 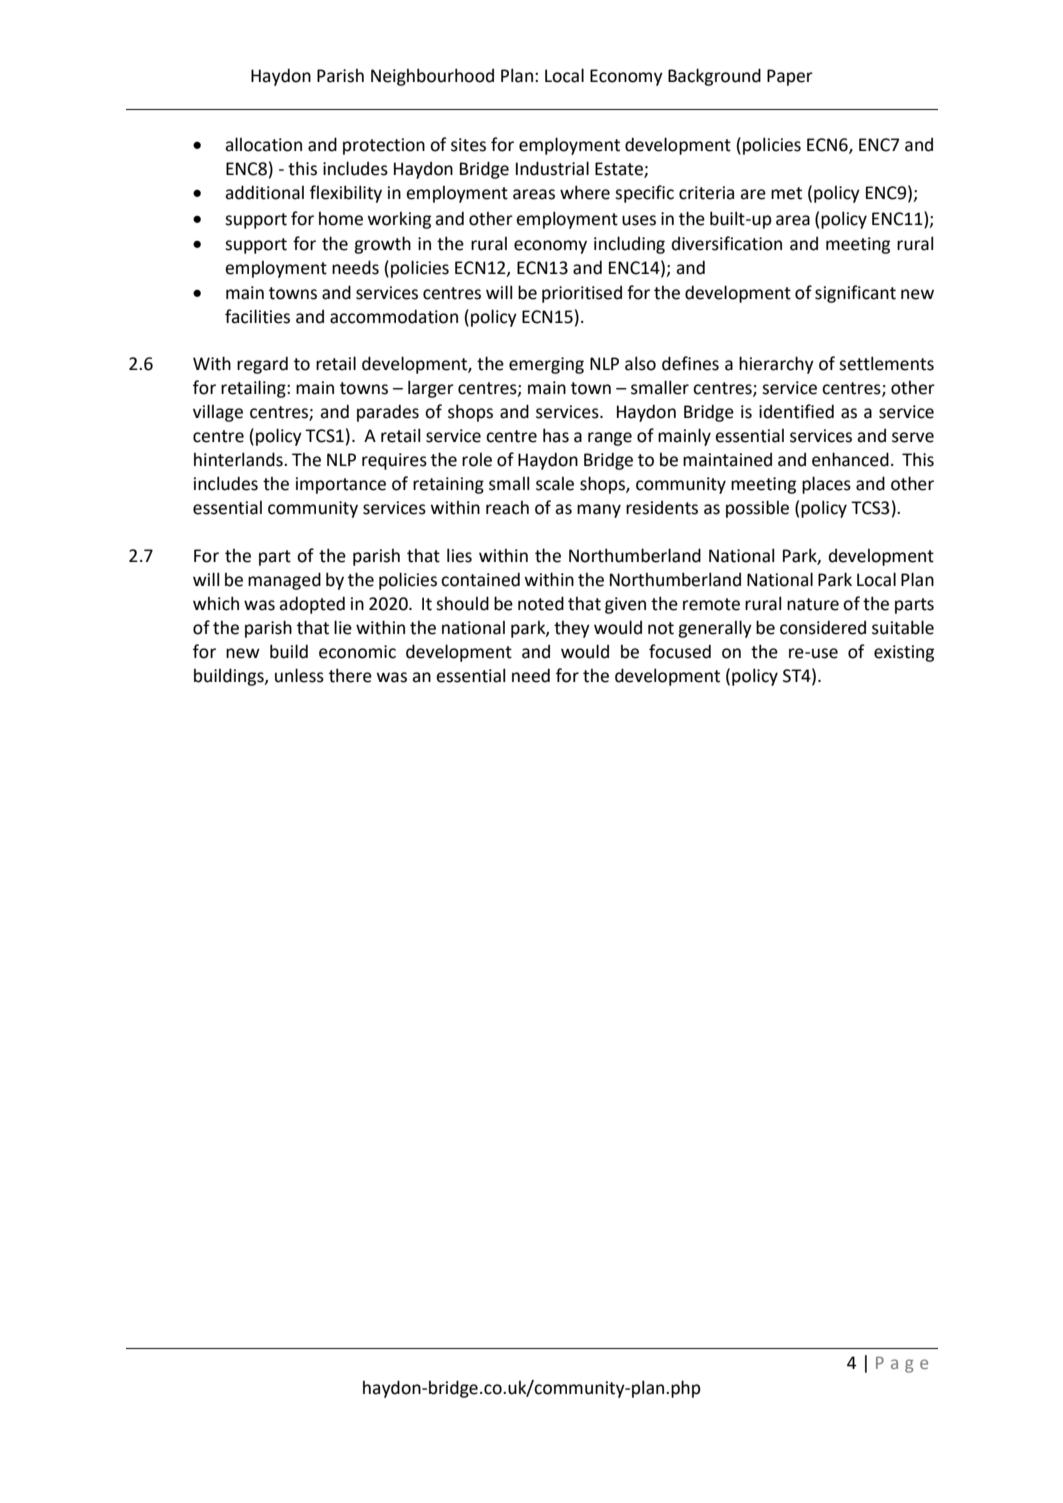 I want to click on Neighbourhood, so click(x=432, y=77).
